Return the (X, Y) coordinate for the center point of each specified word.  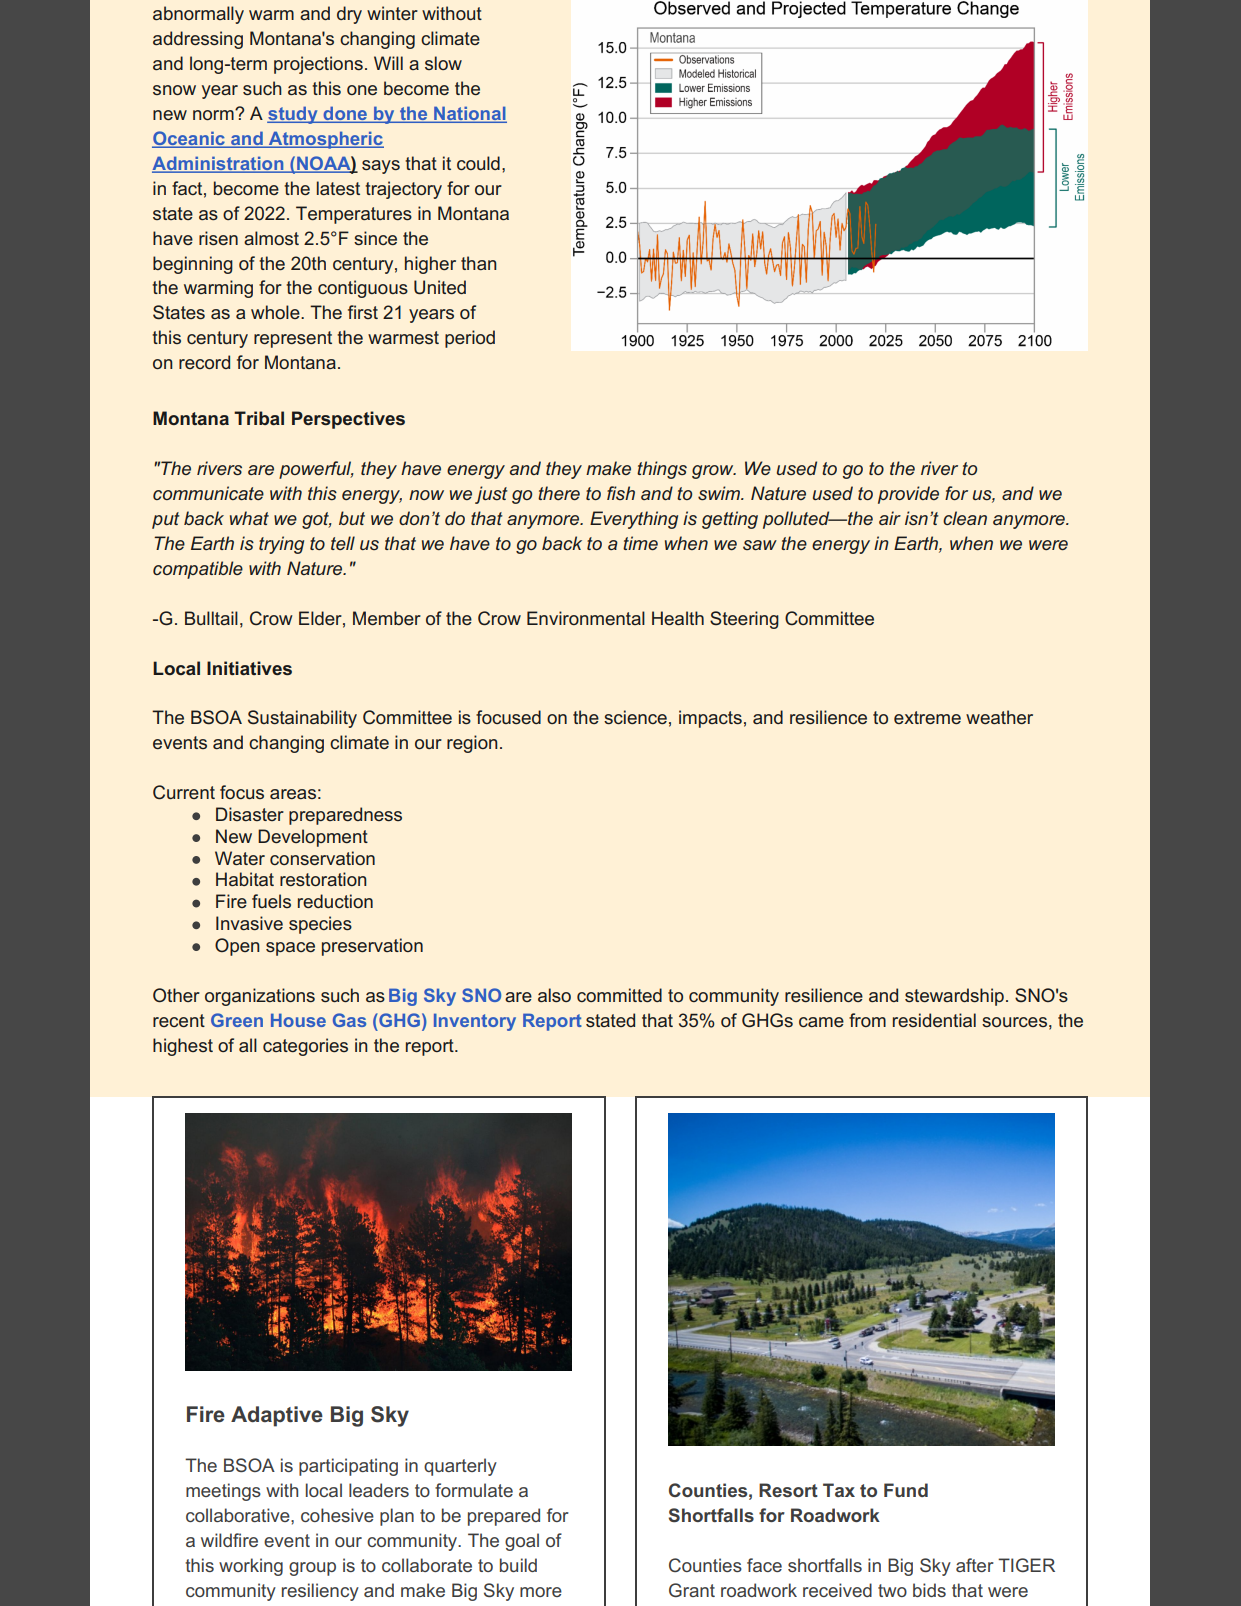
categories (305, 1047)
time (640, 543)
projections (318, 65)
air (890, 518)
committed (619, 995)
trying (281, 545)
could (478, 163)
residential (934, 1020)
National (469, 114)
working (251, 1567)
